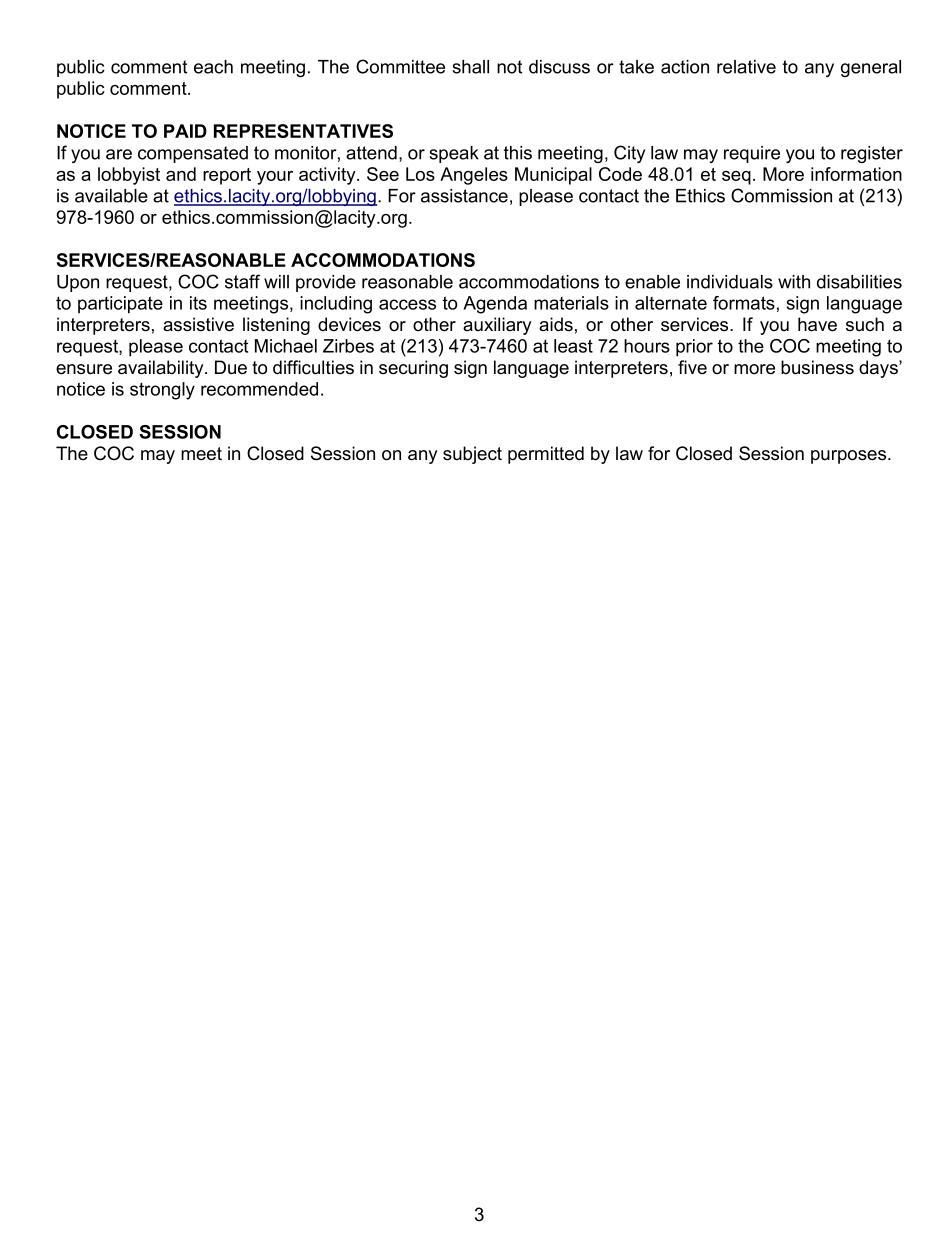  Describe the element at coordinates (746, 67) in the image. I see `relative` at that location.
